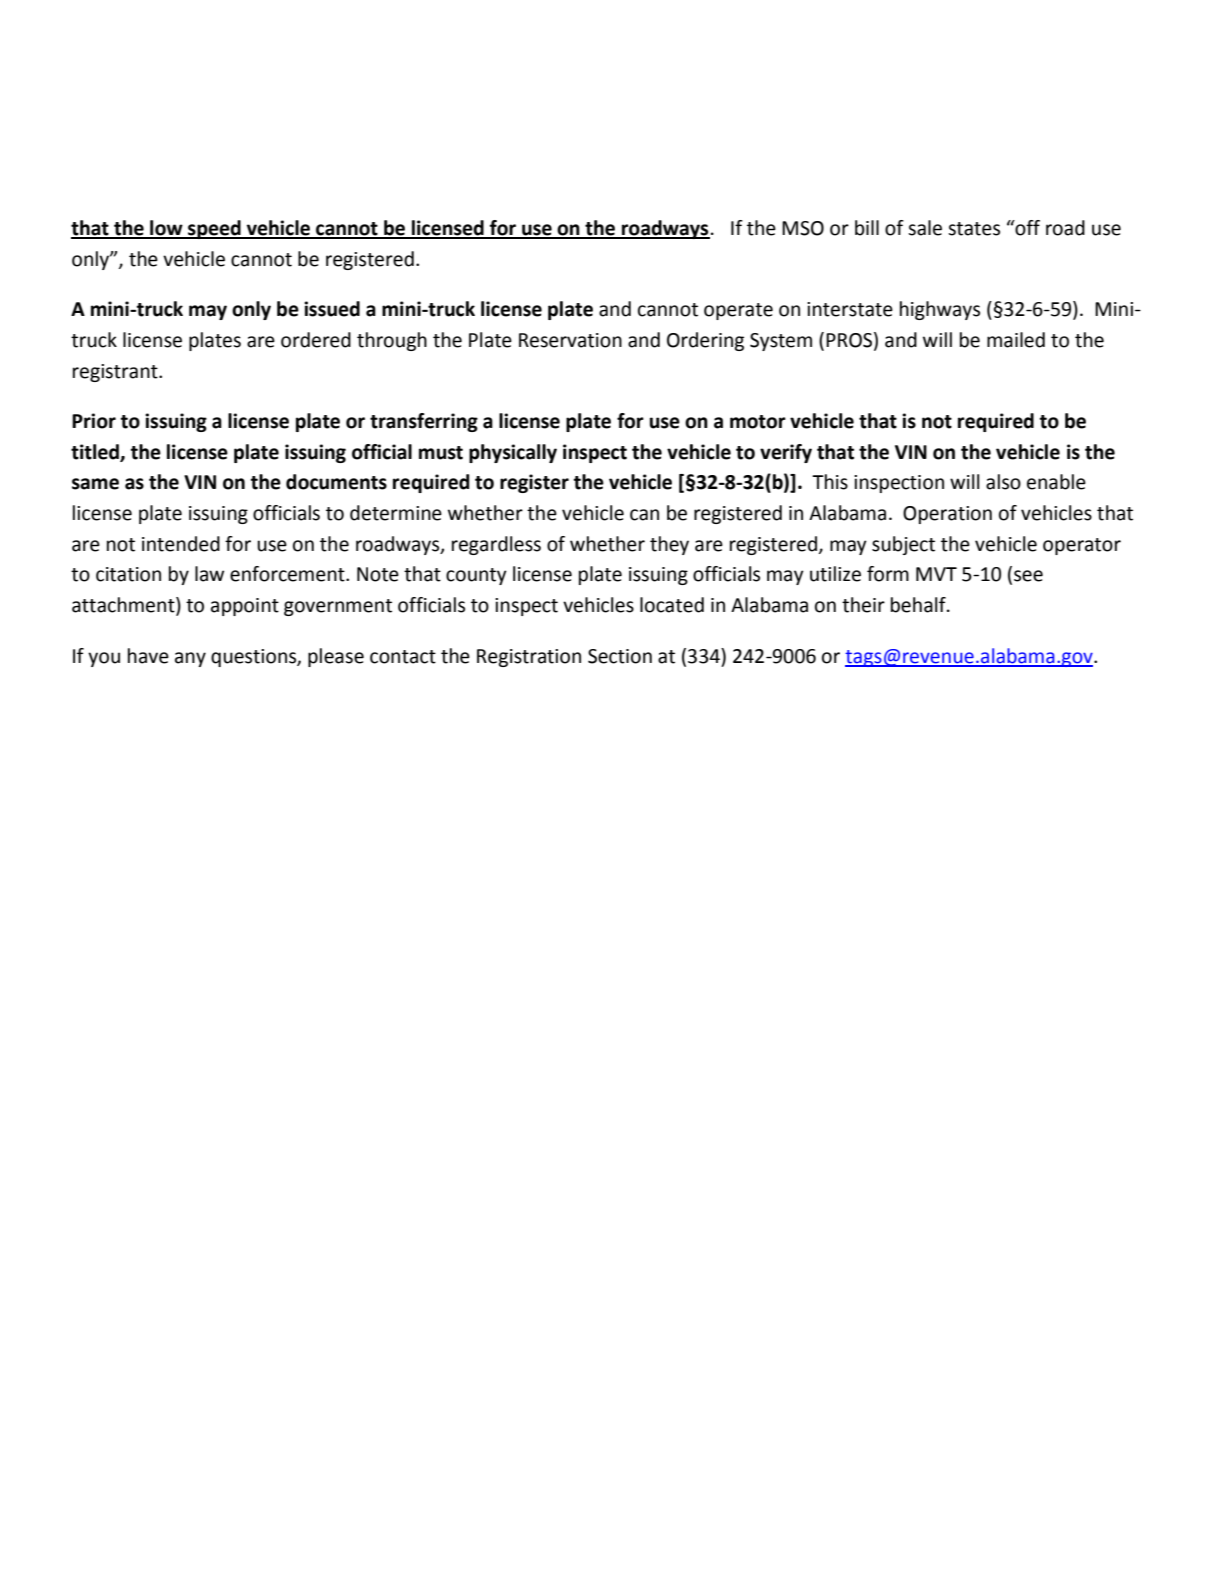 This page has height=1573, width=1215. Describe the element at coordinates (181, 544) in the page. I see `intended` at that location.
